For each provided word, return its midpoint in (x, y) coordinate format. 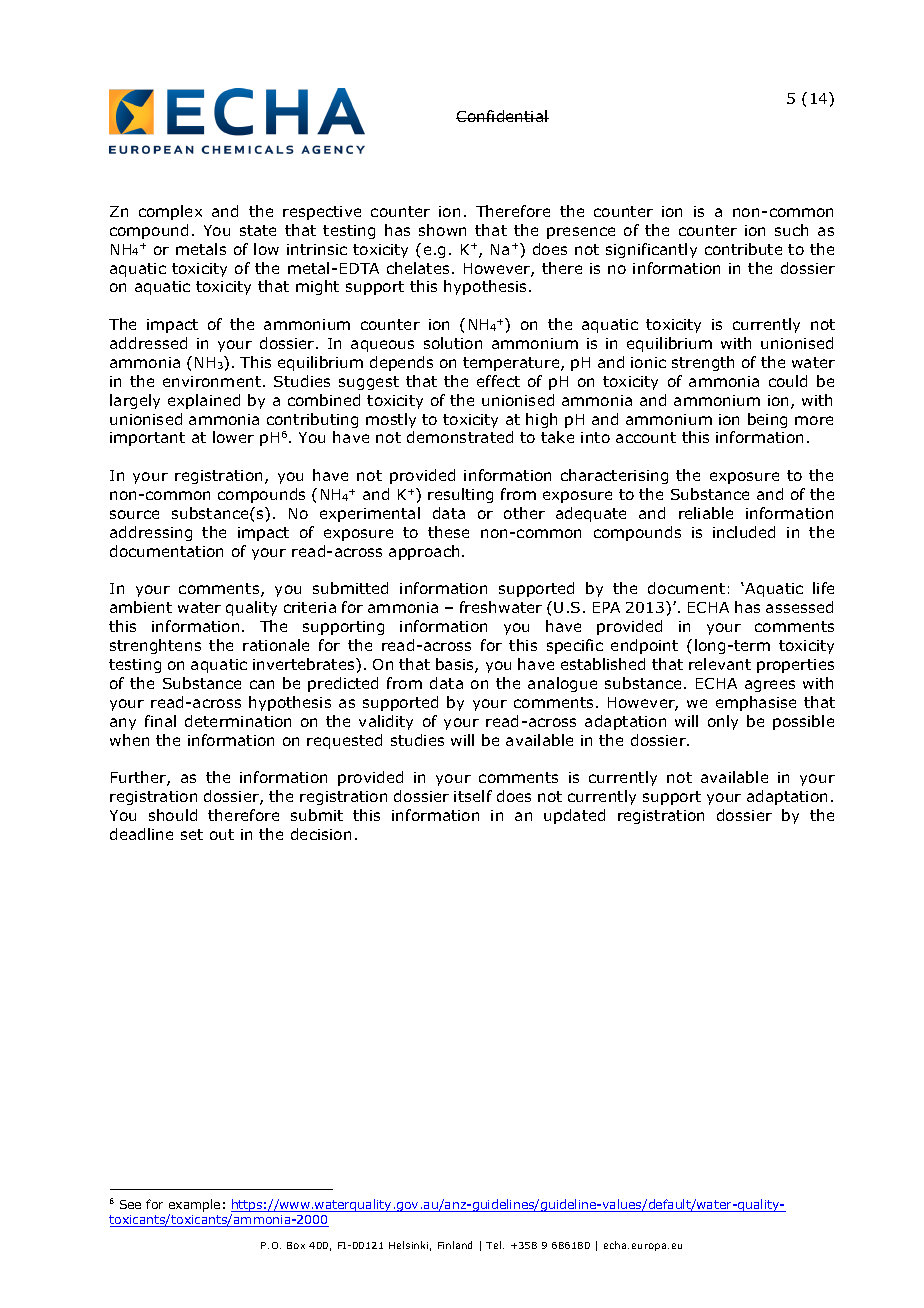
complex (170, 212)
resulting (460, 495)
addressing (151, 533)
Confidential (502, 116)
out (222, 834)
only (723, 722)
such (791, 230)
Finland (455, 1245)
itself (473, 796)
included (744, 532)
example (194, 1205)
